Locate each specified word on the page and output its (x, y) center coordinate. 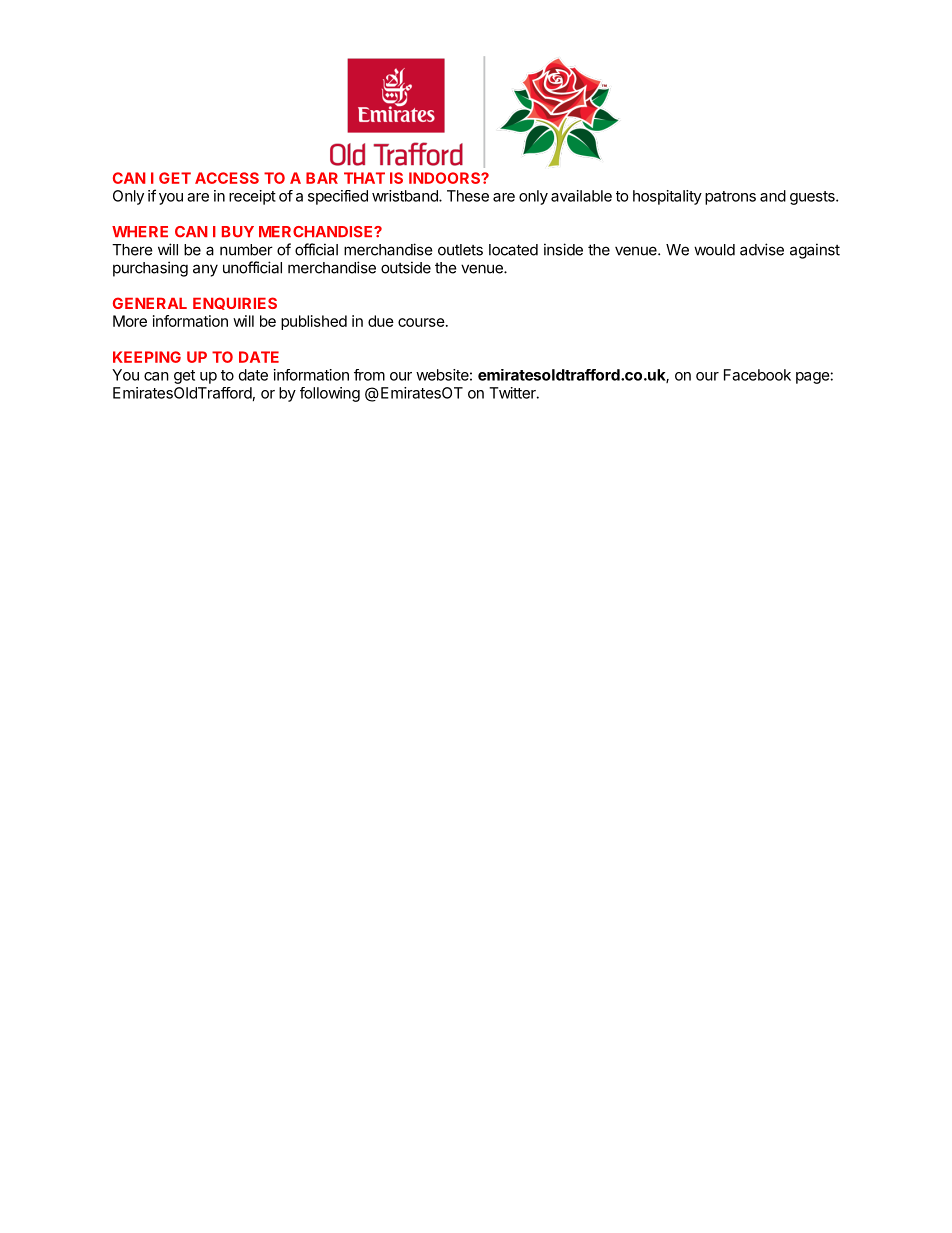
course (421, 322)
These (468, 196)
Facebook (757, 375)
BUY (238, 232)
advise (762, 249)
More (130, 321)
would (714, 250)
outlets (460, 250)
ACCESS (227, 178)
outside (406, 267)
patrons (730, 198)
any (205, 270)
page (813, 378)
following (330, 394)
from (369, 375)
